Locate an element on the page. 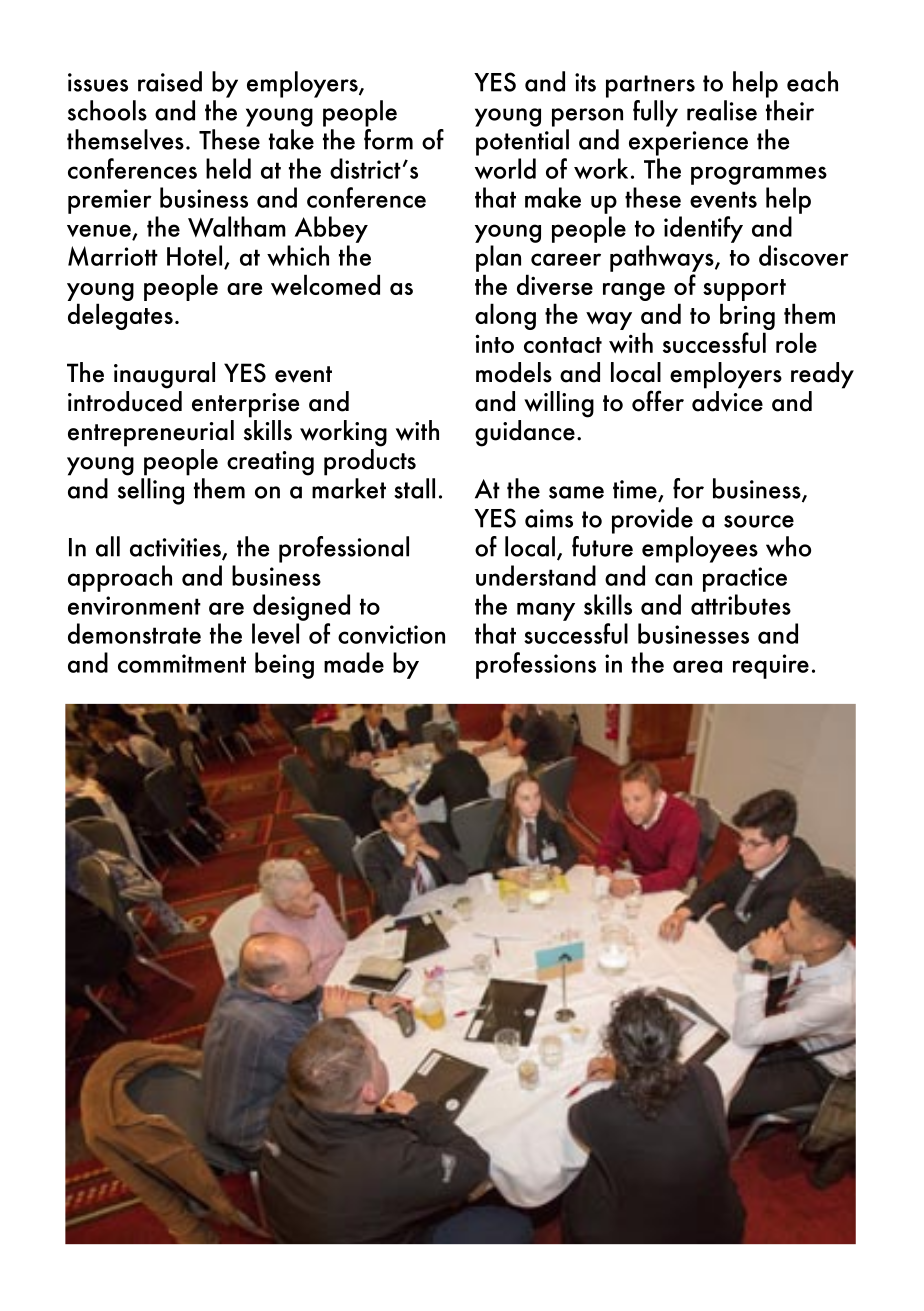  models is located at coordinates (514, 372).
